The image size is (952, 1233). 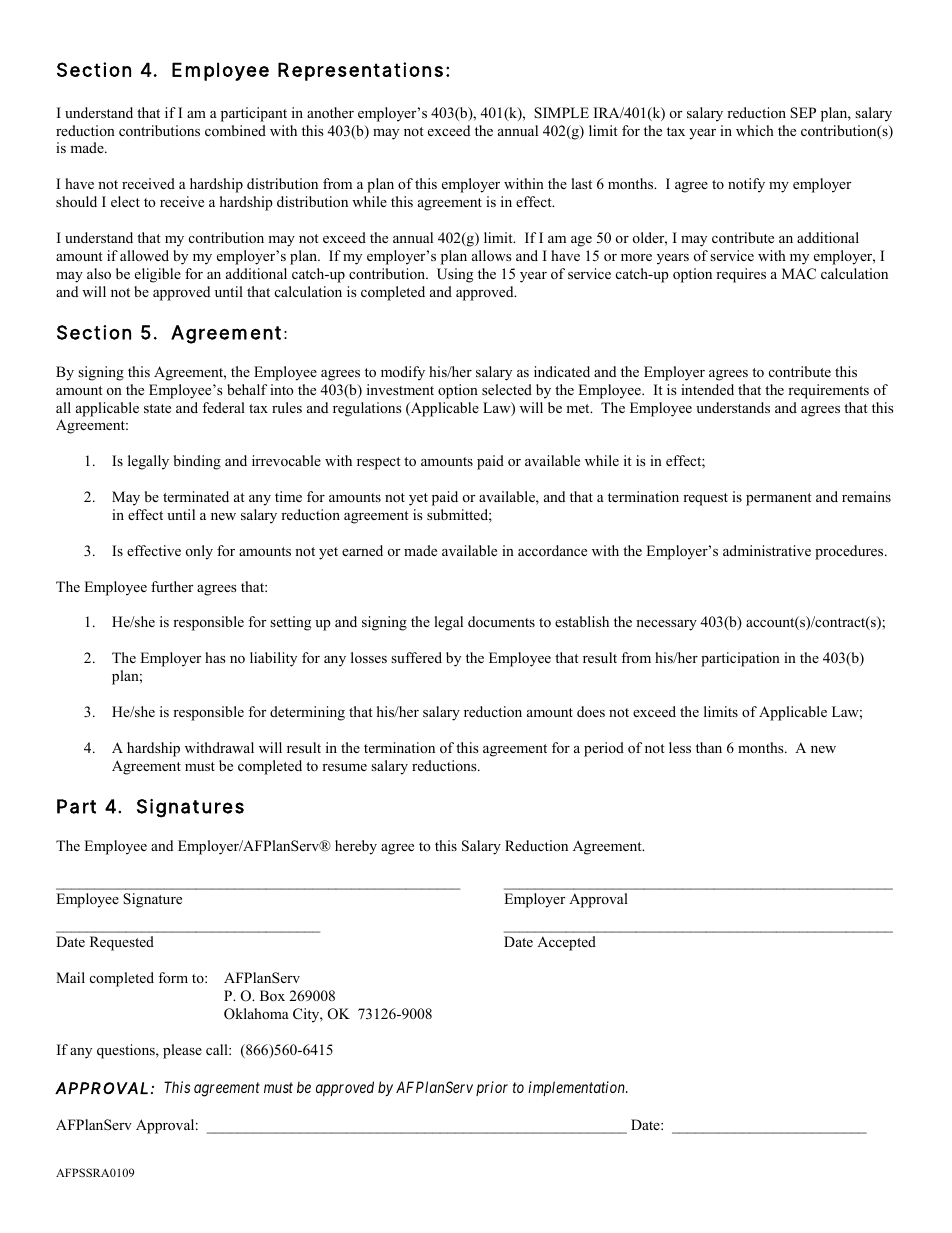 I want to click on requires, so click(x=741, y=275).
